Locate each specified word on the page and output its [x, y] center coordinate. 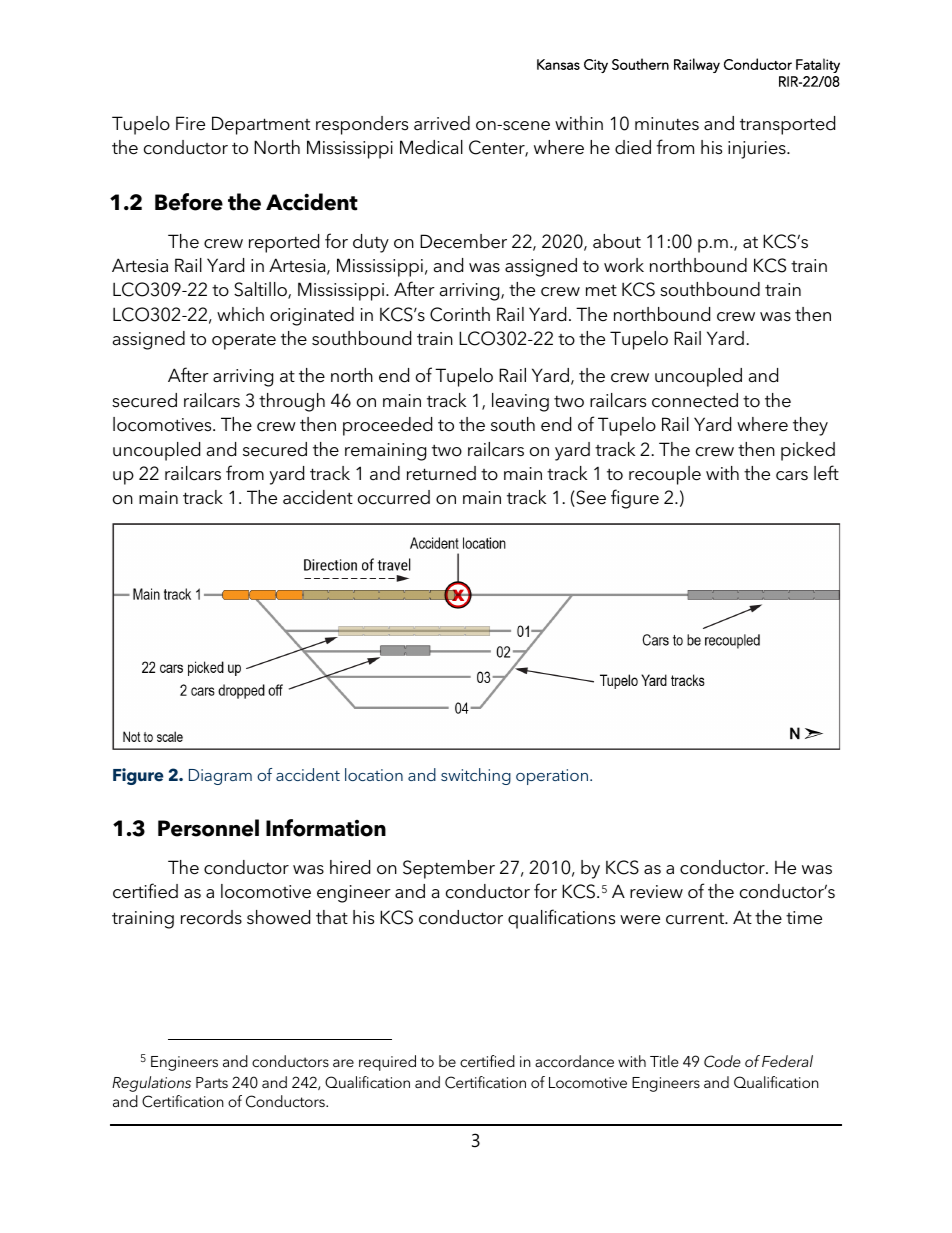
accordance [574, 1061]
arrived [442, 123]
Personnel [208, 828]
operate [244, 342]
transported [787, 125]
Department [261, 125]
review [656, 892]
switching [476, 776]
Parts [212, 1082]
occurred [394, 497]
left [826, 473]
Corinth [460, 314]
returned [441, 473]
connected [695, 400]
